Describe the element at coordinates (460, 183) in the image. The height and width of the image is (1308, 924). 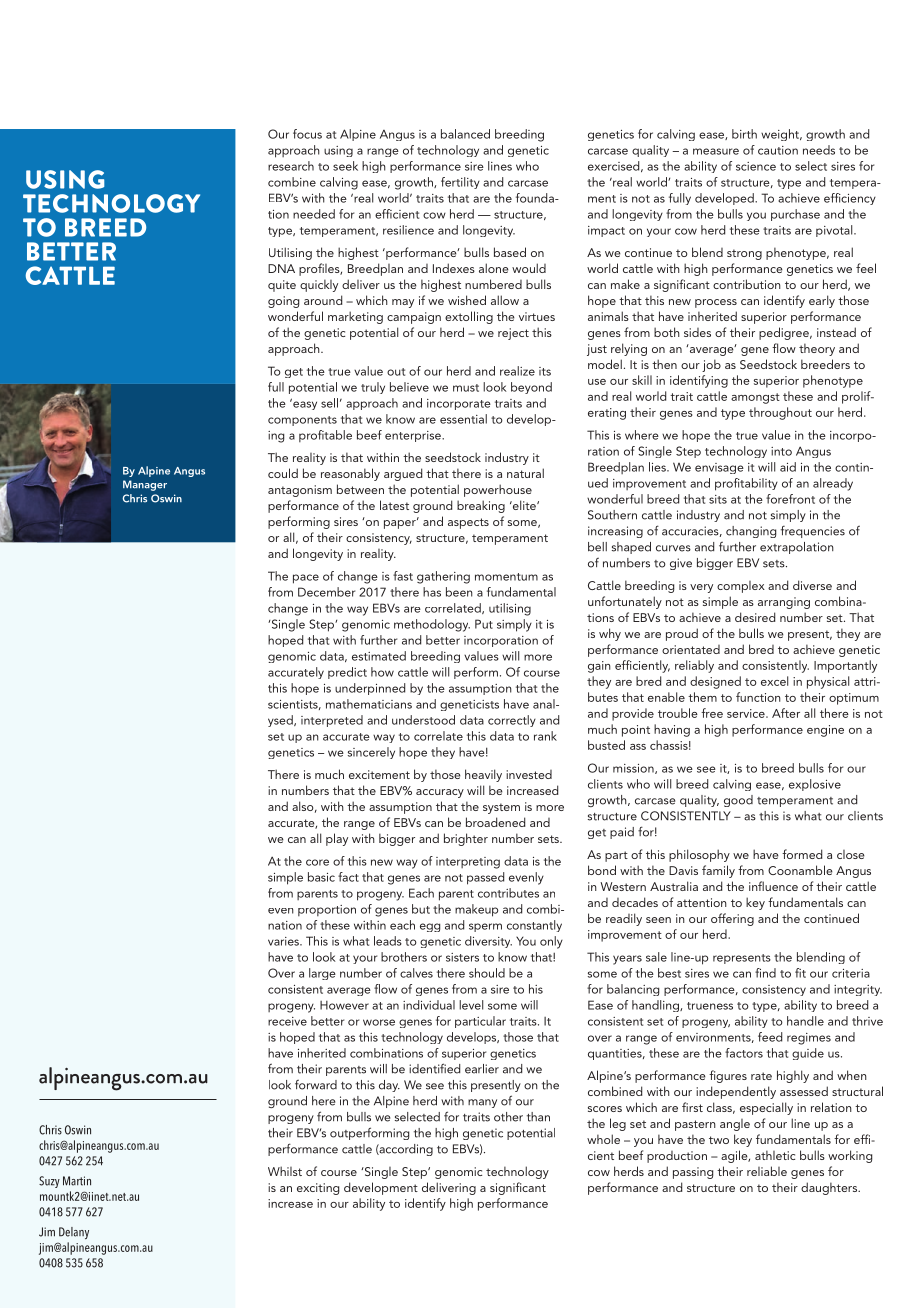
I see `fertility` at that location.
